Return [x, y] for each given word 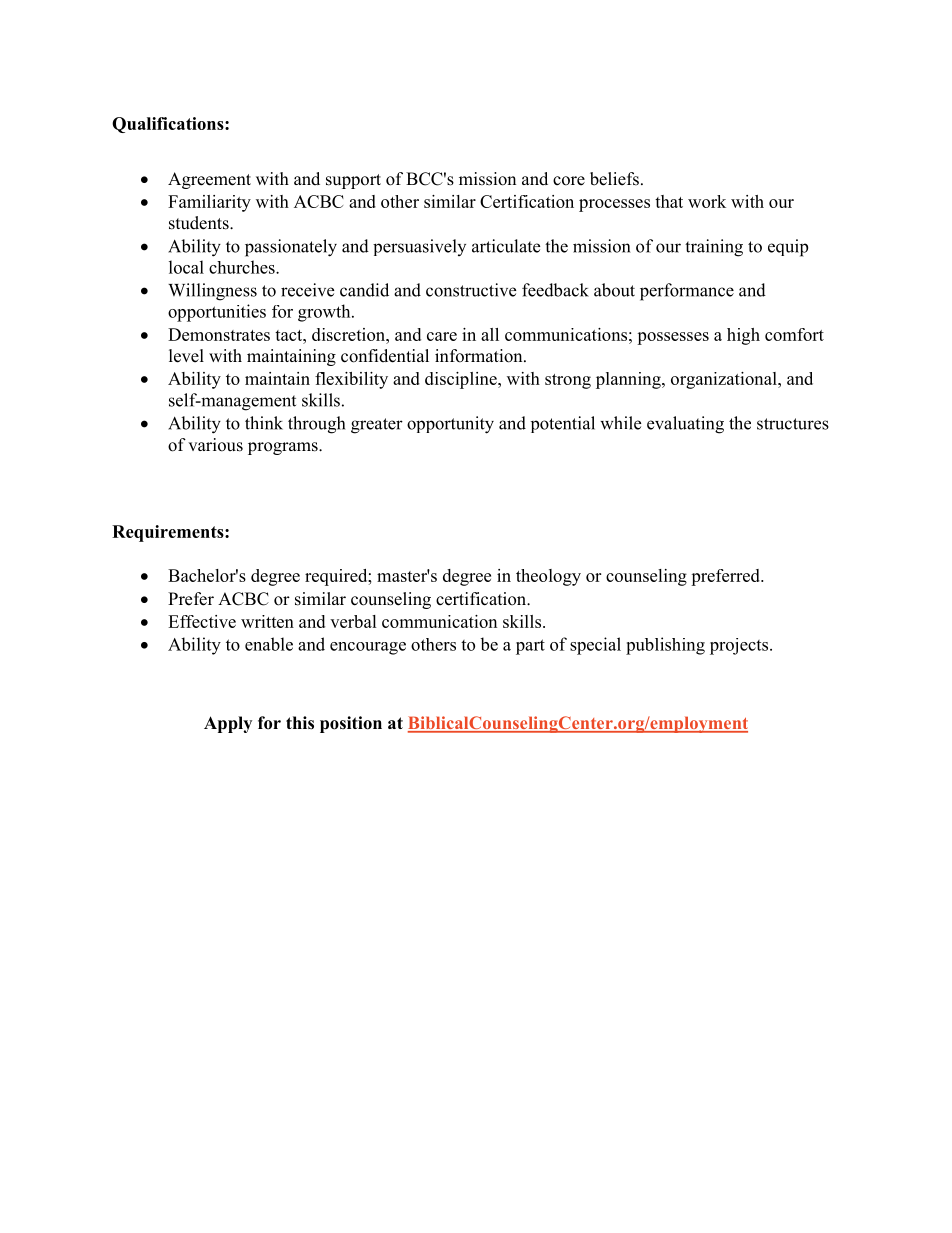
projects [740, 646]
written [267, 621]
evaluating [685, 425]
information [480, 356]
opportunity [450, 425]
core [569, 181]
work [707, 201]
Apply [228, 724]
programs [284, 448]
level [186, 356]
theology [548, 577]
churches [243, 267]
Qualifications [169, 125]
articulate [506, 246]
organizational [725, 380]
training [714, 248]
